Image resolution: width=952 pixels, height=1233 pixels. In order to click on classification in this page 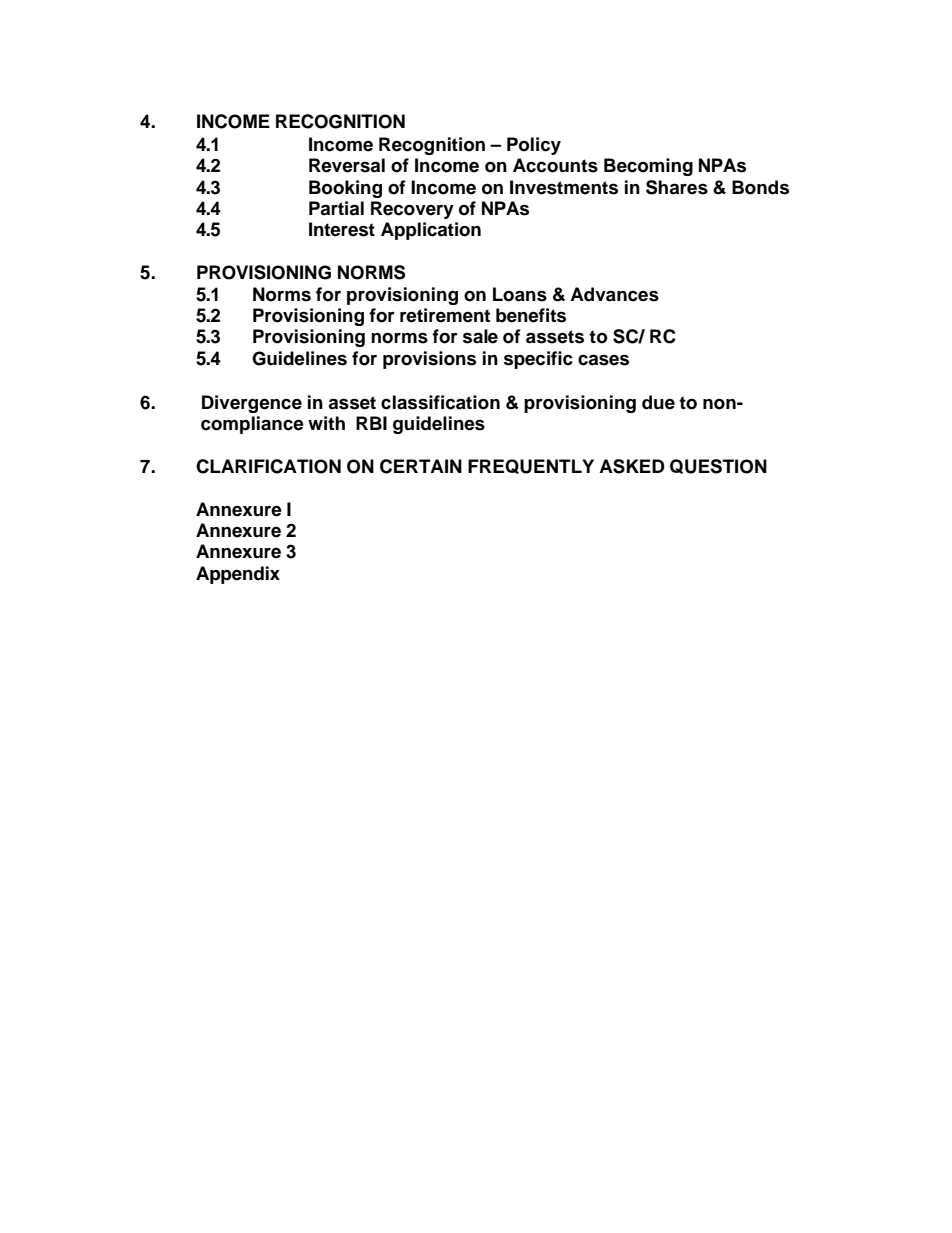, I will do `click(440, 402)`.
